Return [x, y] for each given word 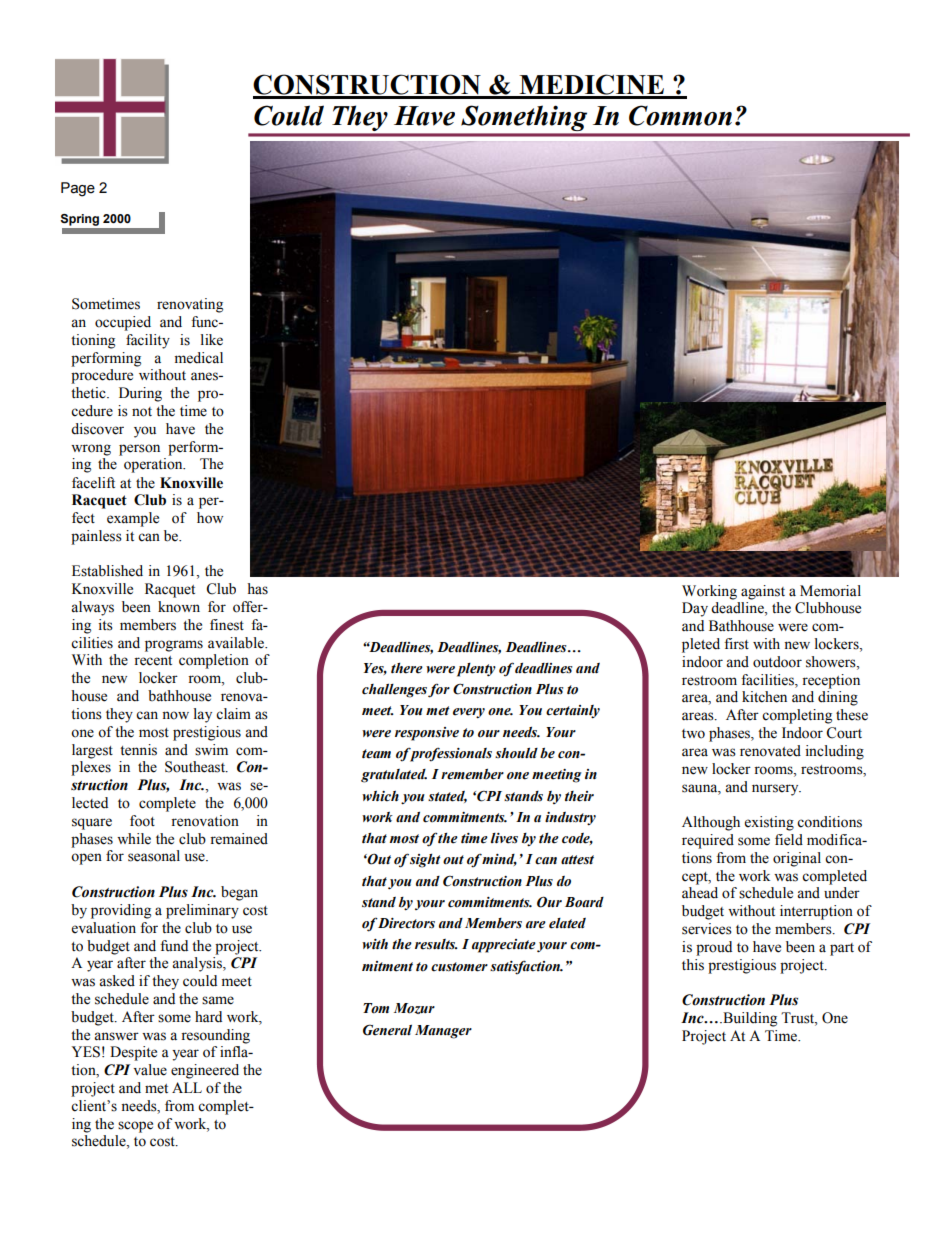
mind [499, 860]
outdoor [777, 662]
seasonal [154, 856]
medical [199, 358]
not [142, 412]
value [150, 1070]
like [212, 340]
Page [78, 189]
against [763, 592]
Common [680, 115]
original [797, 859]
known [179, 607]
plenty [476, 670]
